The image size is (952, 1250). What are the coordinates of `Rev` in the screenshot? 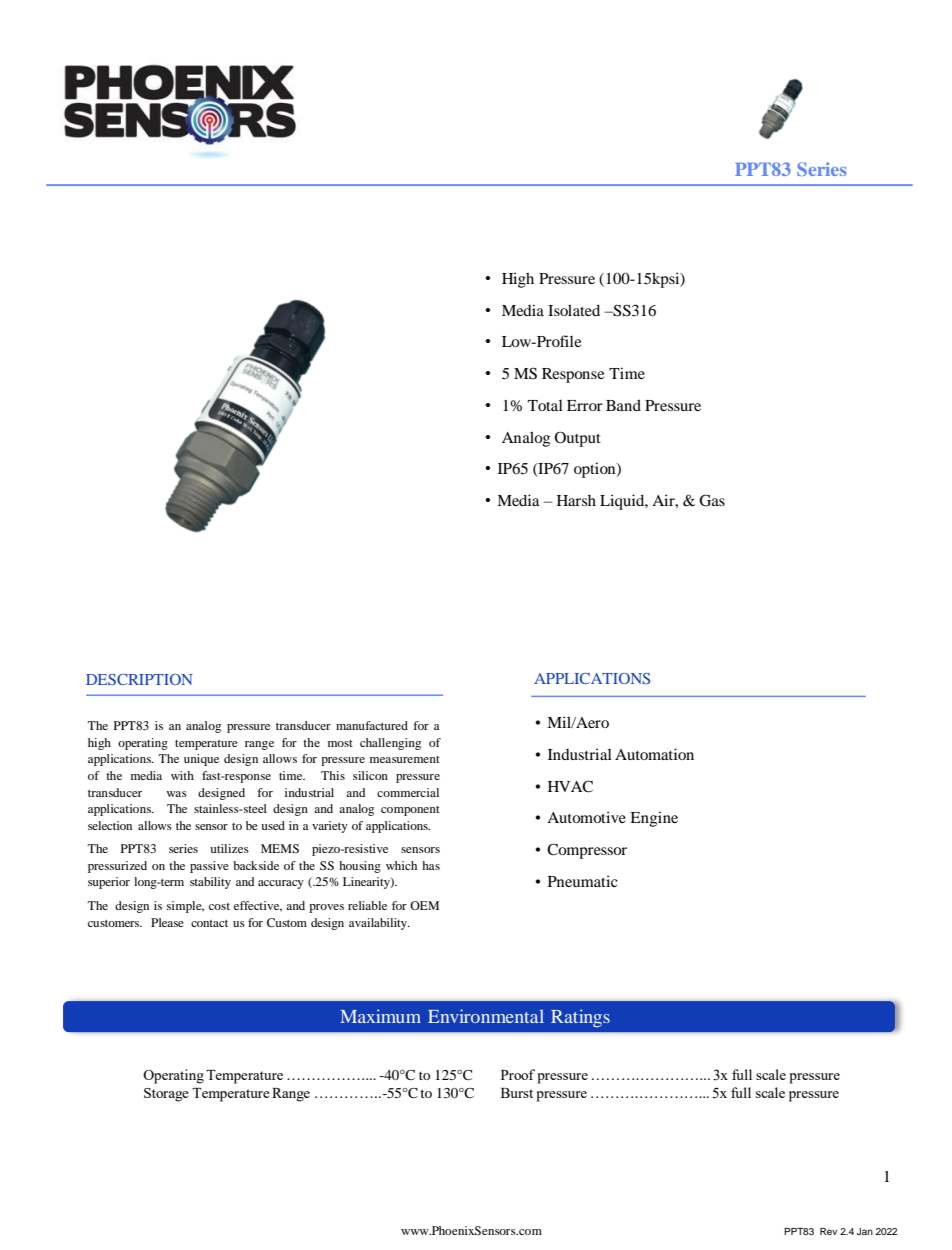 It's located at (828, 1231).
